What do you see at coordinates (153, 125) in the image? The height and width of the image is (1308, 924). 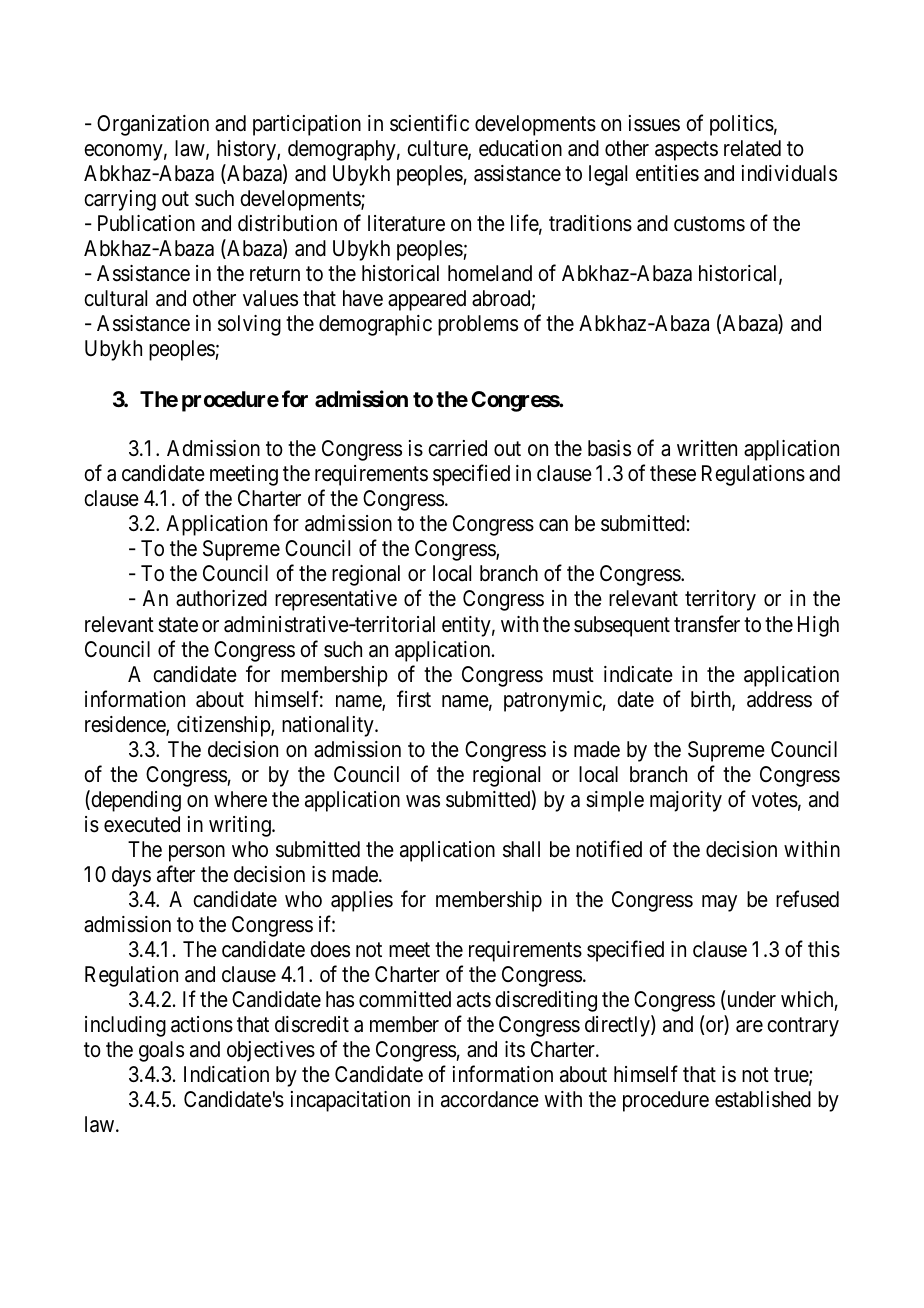 I see `Organization` at bounding box center [153, 125].
